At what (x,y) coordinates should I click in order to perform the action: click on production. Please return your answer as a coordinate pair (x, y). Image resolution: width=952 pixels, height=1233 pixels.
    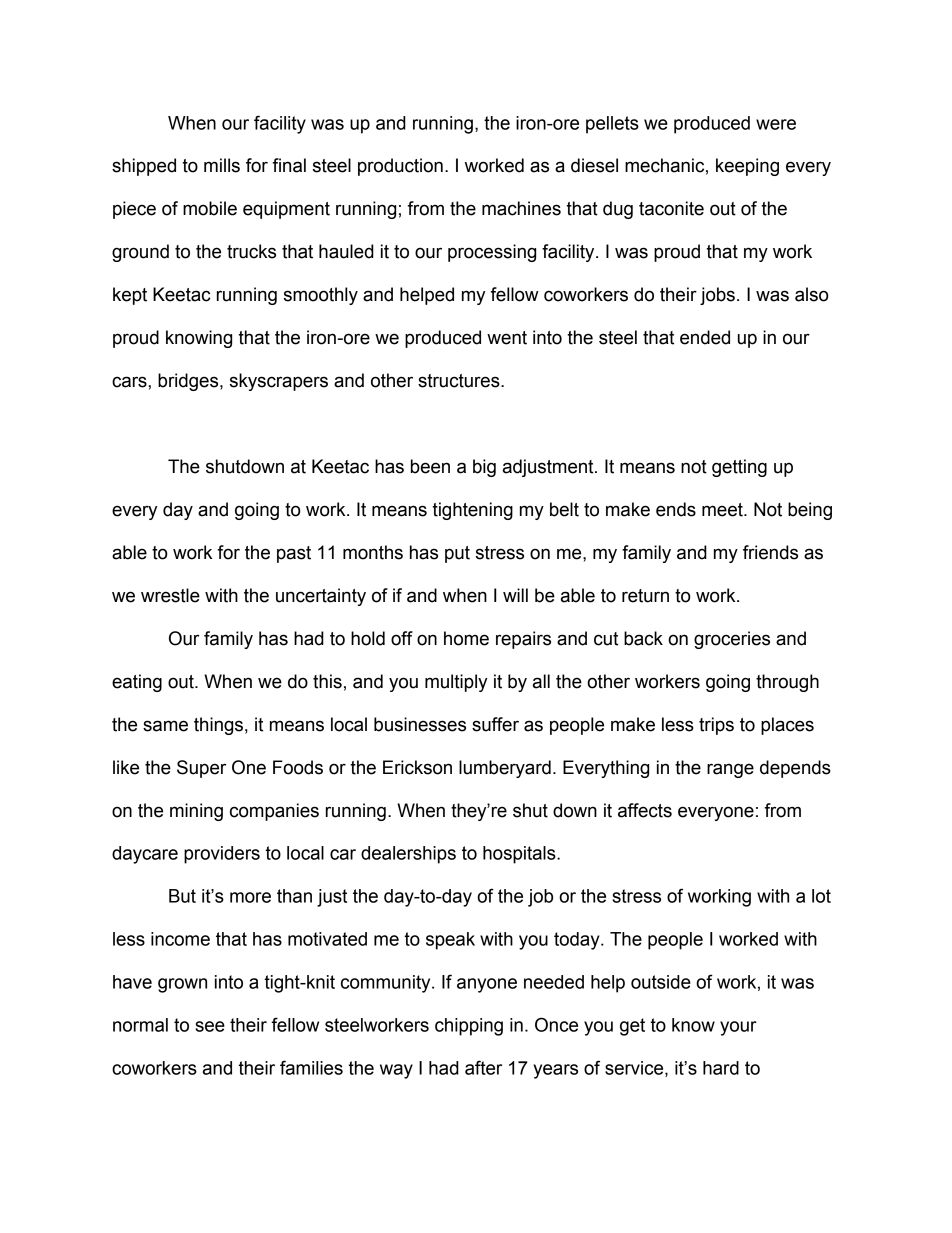
    Looking at the image, I should click on (400, 167).
